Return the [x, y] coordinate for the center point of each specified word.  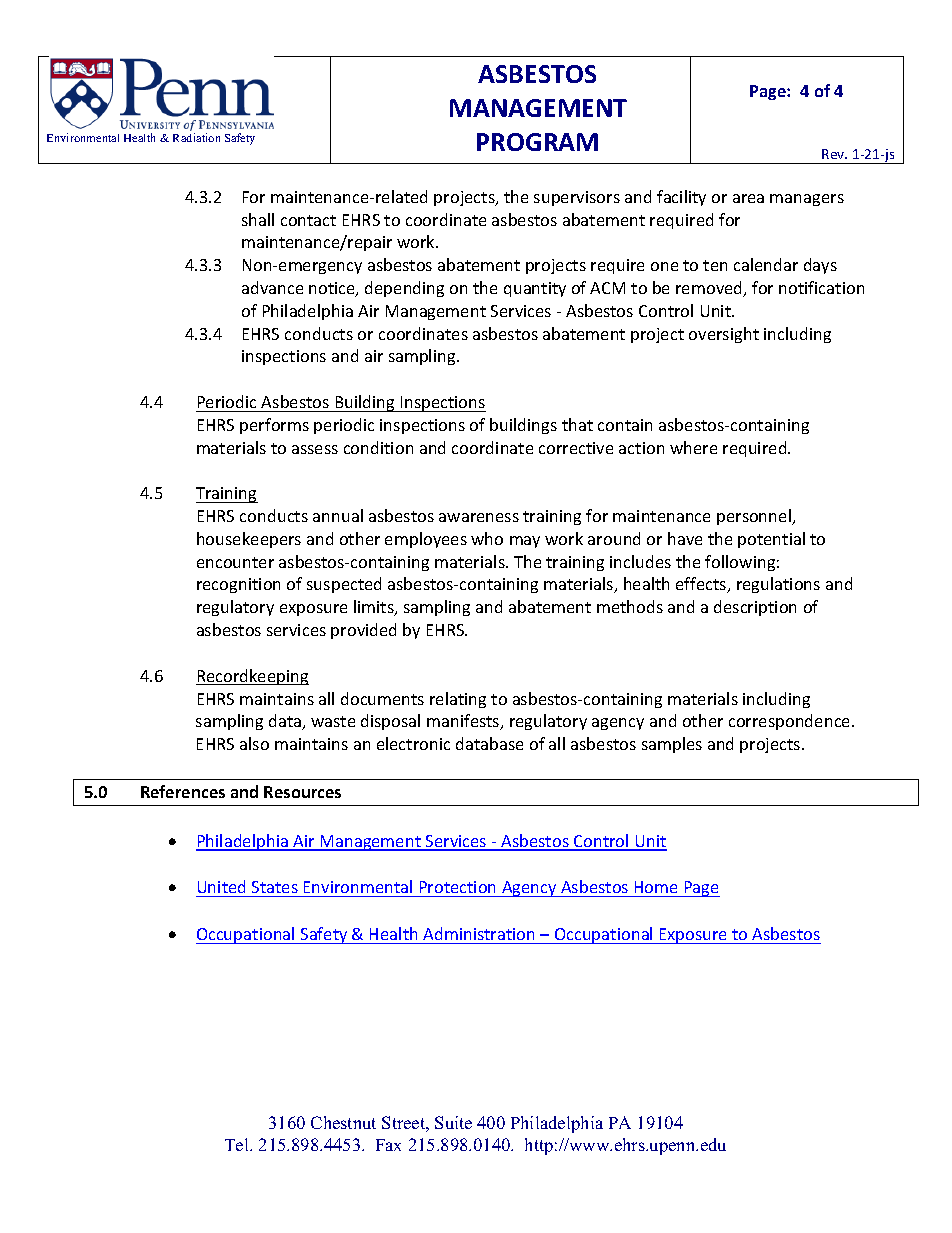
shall [258, 219]
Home [656, 889]
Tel [238, 1144]
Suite [453, 1122]
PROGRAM [537, 142]
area [748, 198]
